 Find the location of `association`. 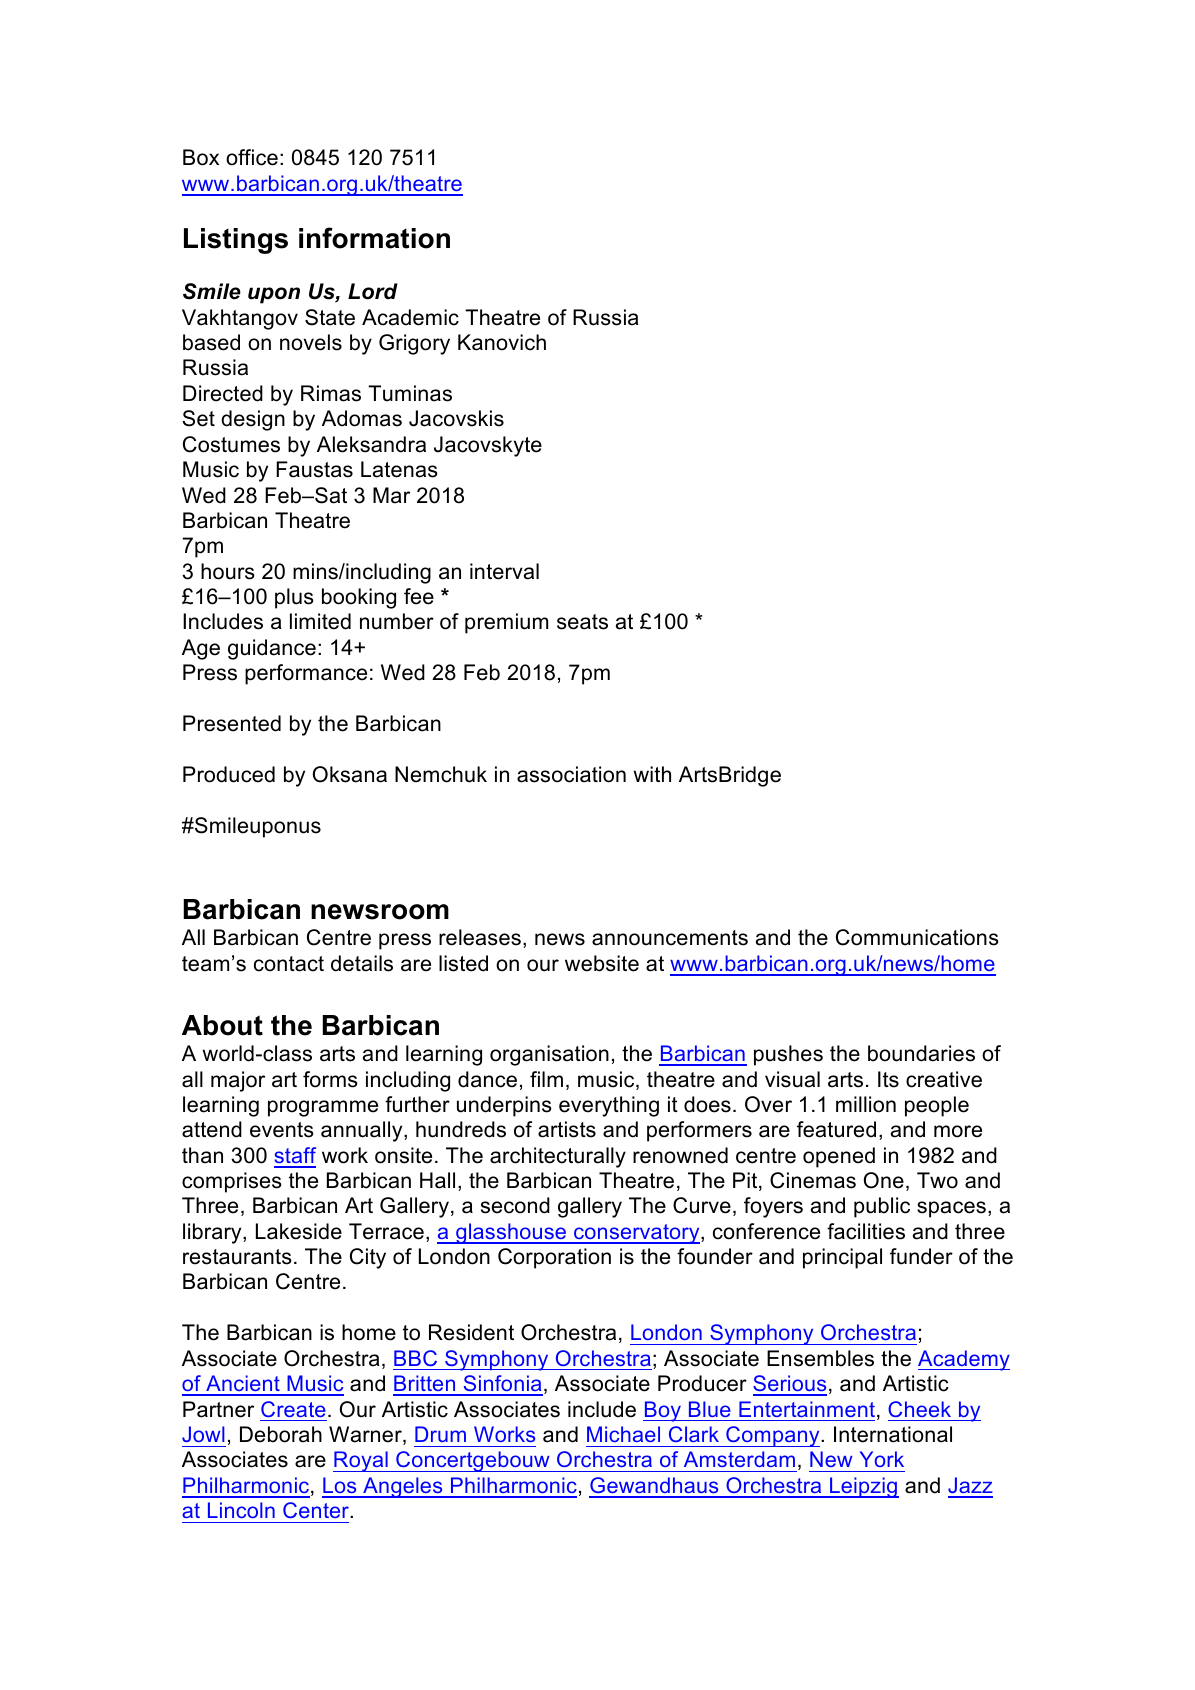

association is located at coordinates (571, 774).
